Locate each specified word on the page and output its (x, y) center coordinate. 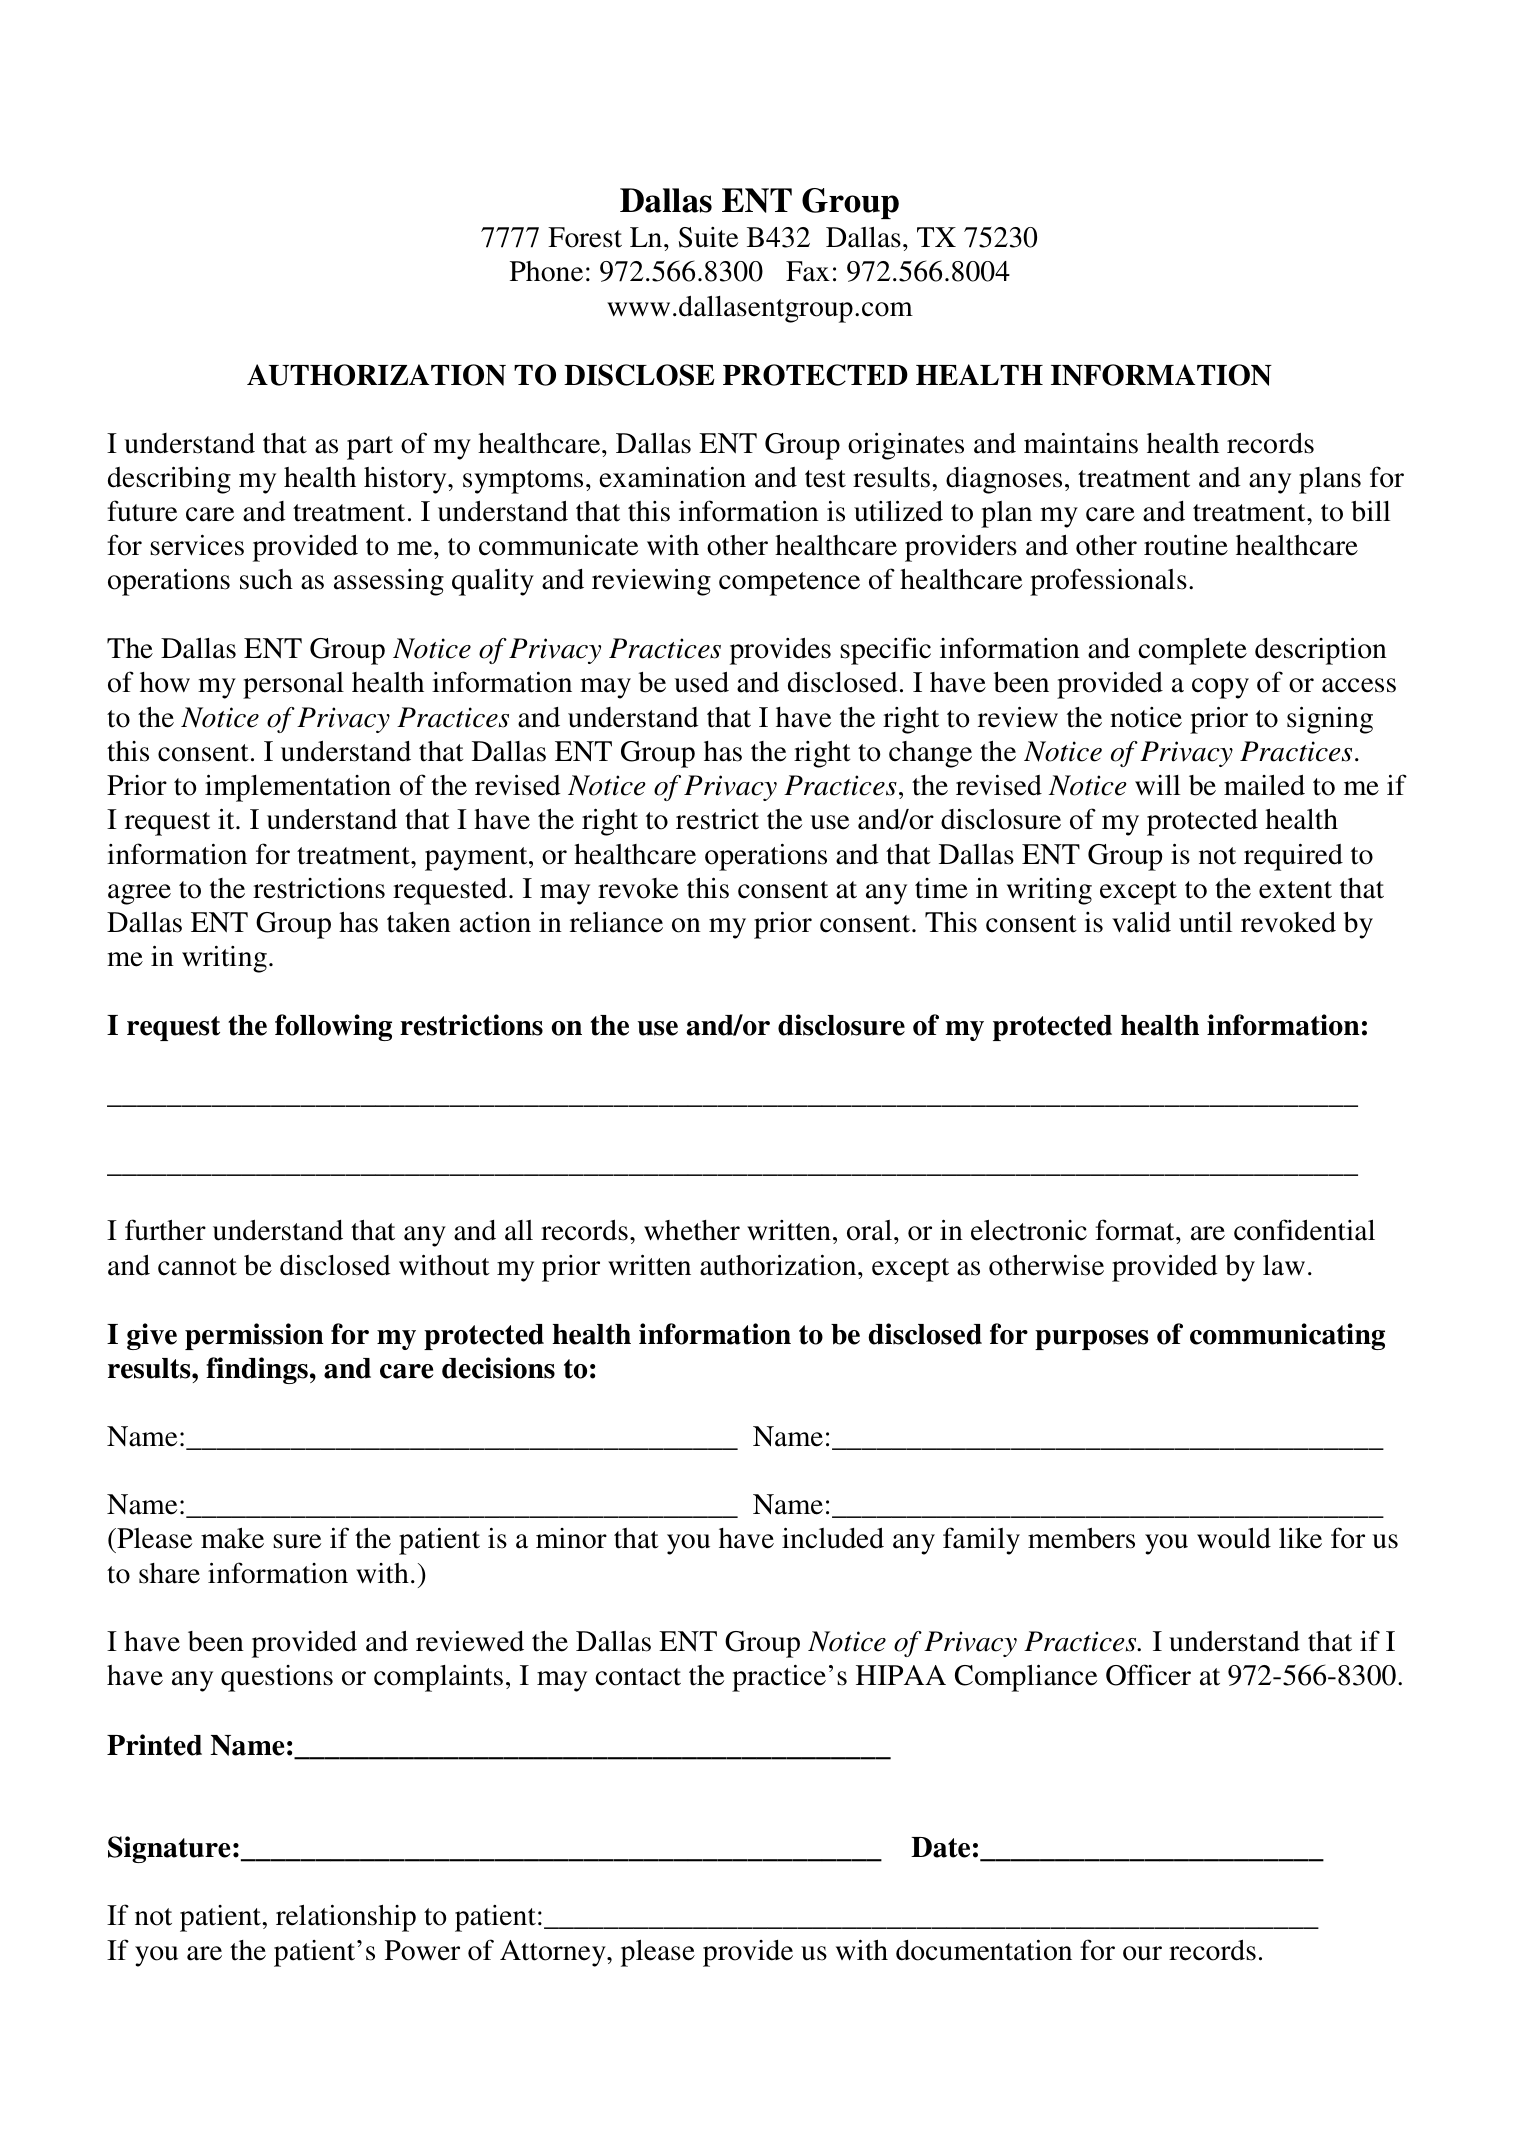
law (1284, 1265)
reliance (616, 922)
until (1205, 922)
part (370, 448)
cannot (197, 1267)
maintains (1081, 443)
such (266, 579)
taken (419, 922)
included (833, 1538)
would (1234, 1538)
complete (1192, 651)
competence (789, 584)
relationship (346, 1918)
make (232, 1538)
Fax (808, 271)
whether (692, 1230)
